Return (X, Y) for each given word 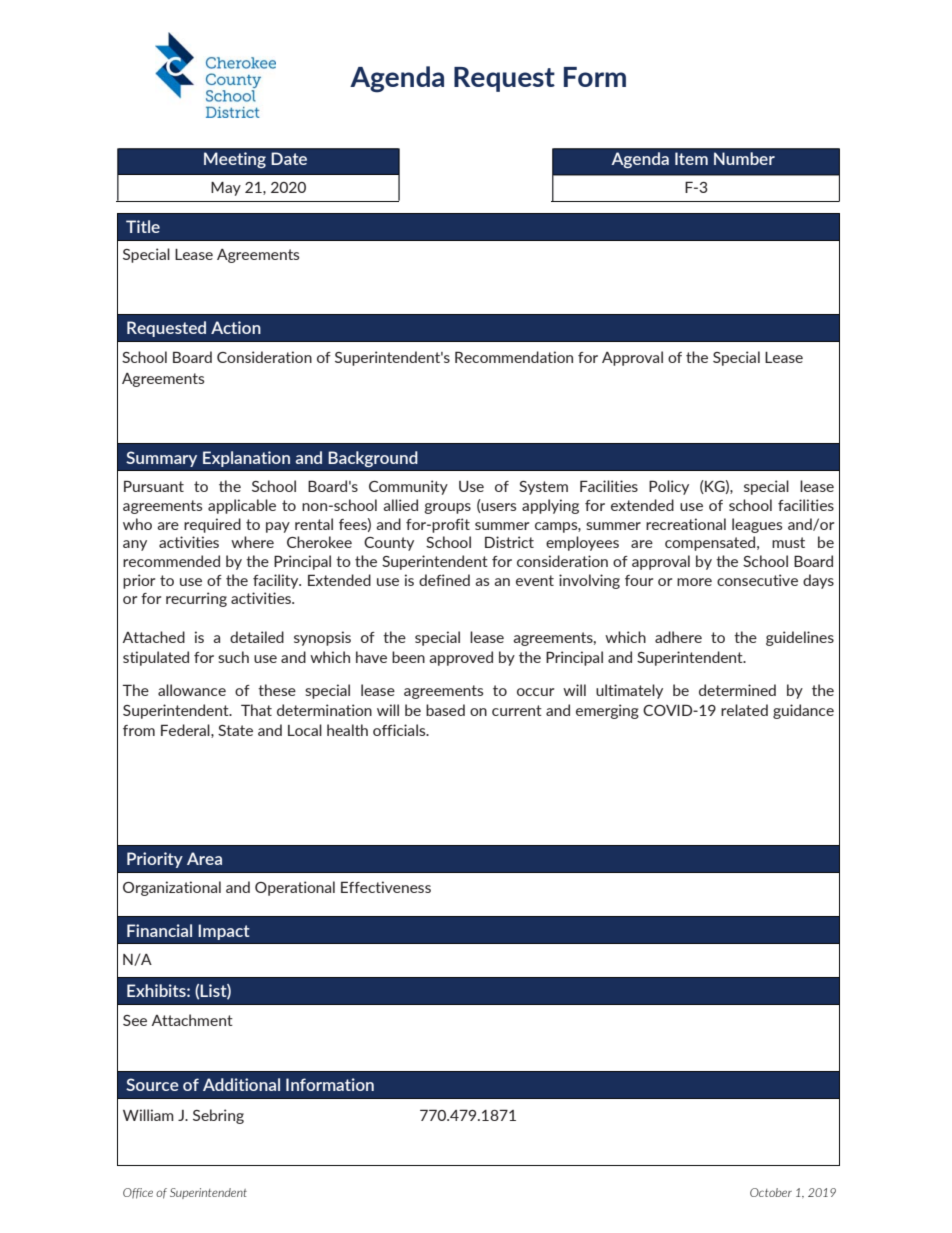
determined (737, 690)
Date (289, 158)
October (771, 1192)
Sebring (218, 1116)
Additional (241, 1084)
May (226, 189)
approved (461, 658)
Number (744, 158)
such (233, 657)
